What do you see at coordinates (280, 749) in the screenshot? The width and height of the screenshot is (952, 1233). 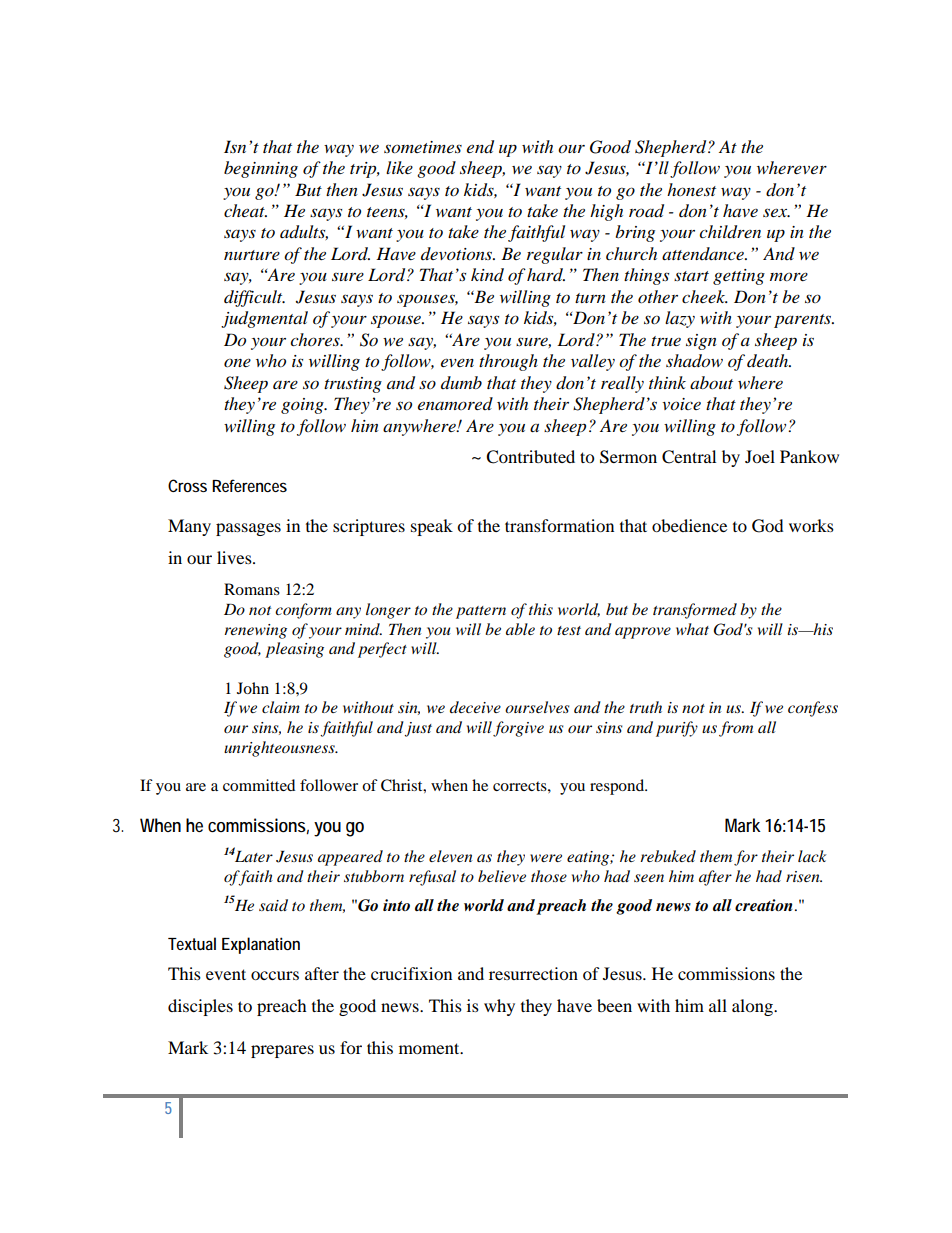 I see `unrighteousness` at bounding box center [280, 749].
